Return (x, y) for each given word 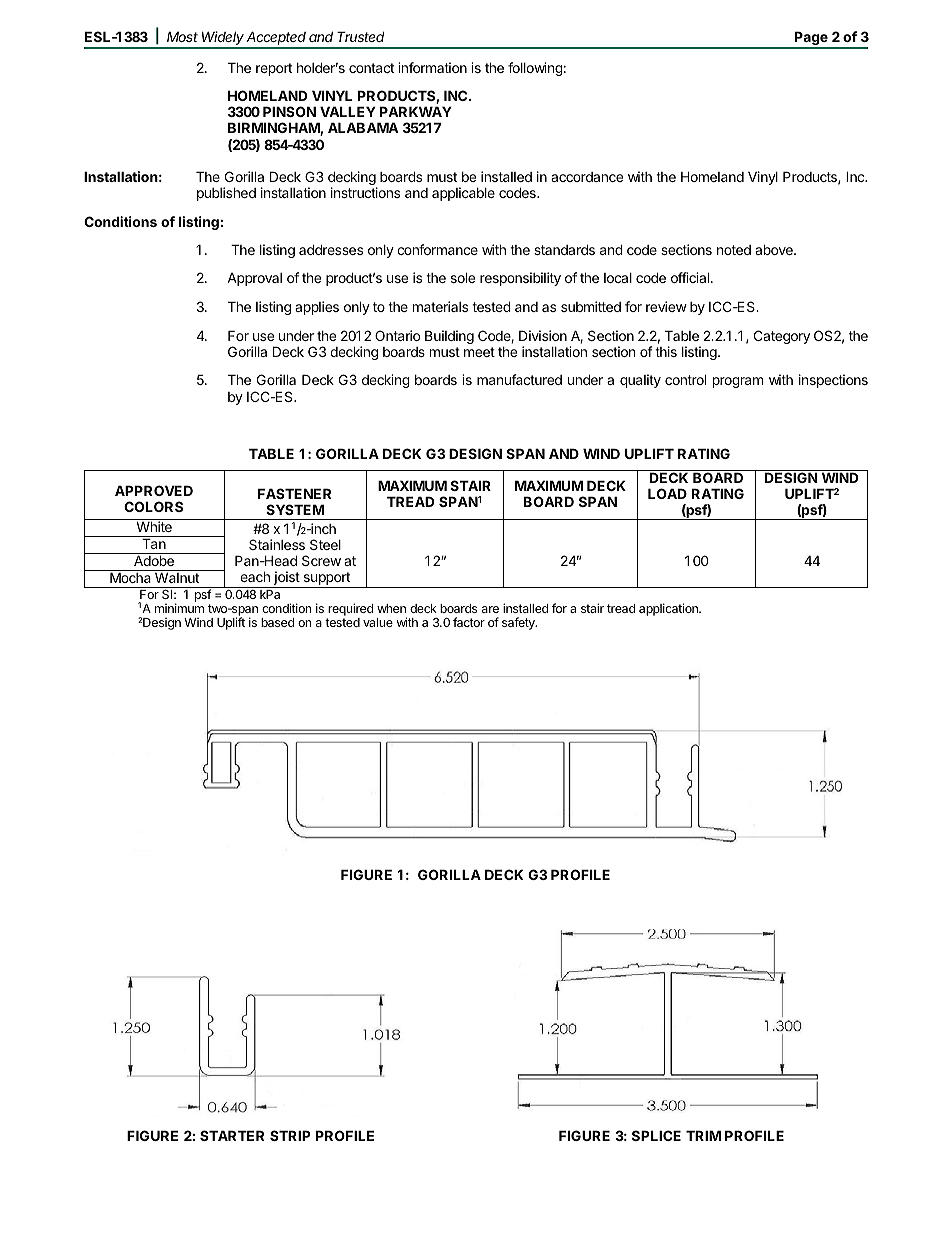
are (490, 609)
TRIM (703, 1135)
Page (811, 39)
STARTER (232, 1135)
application (669, 609)
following (535, 69)
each (255, 576)
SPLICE (656, 1135)
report (274, 69)
